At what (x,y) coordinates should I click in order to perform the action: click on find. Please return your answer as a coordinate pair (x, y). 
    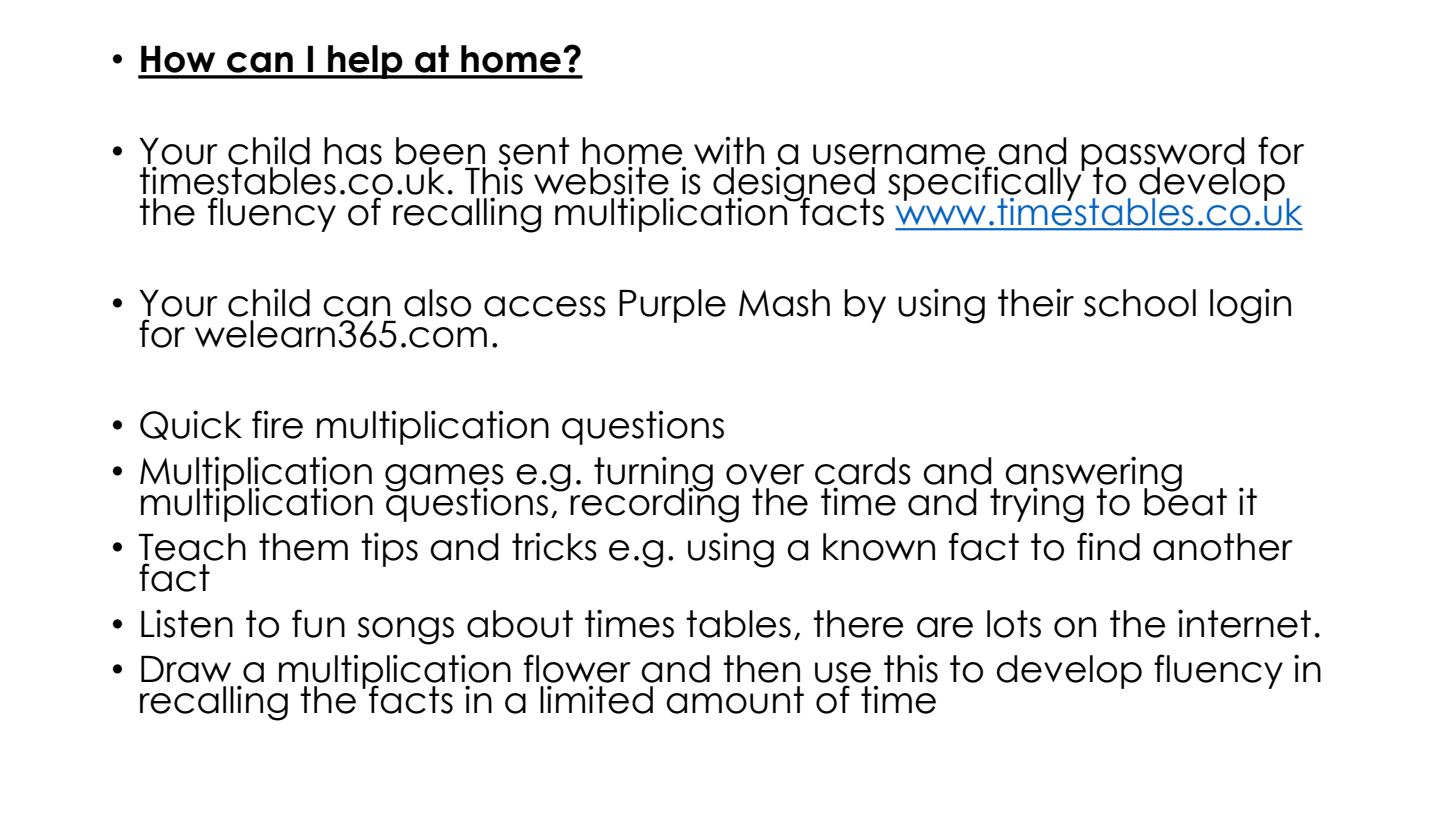
    Looking at the image, I should click on (1108, 546).
